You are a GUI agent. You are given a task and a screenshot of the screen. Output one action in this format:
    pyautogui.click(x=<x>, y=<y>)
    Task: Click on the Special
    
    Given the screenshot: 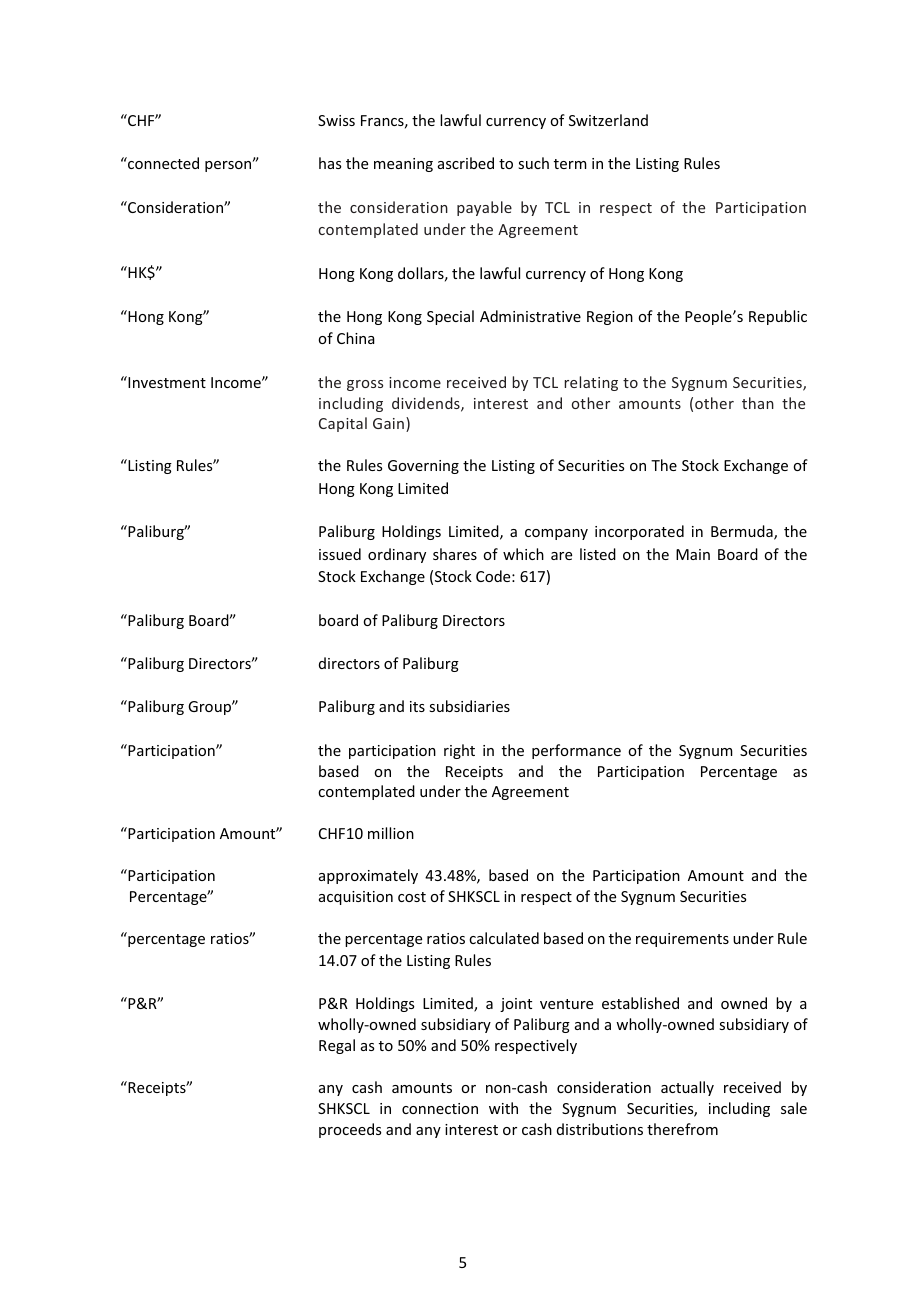 What is the action you would take?
    pyautogui.click(x=450, y=317)
